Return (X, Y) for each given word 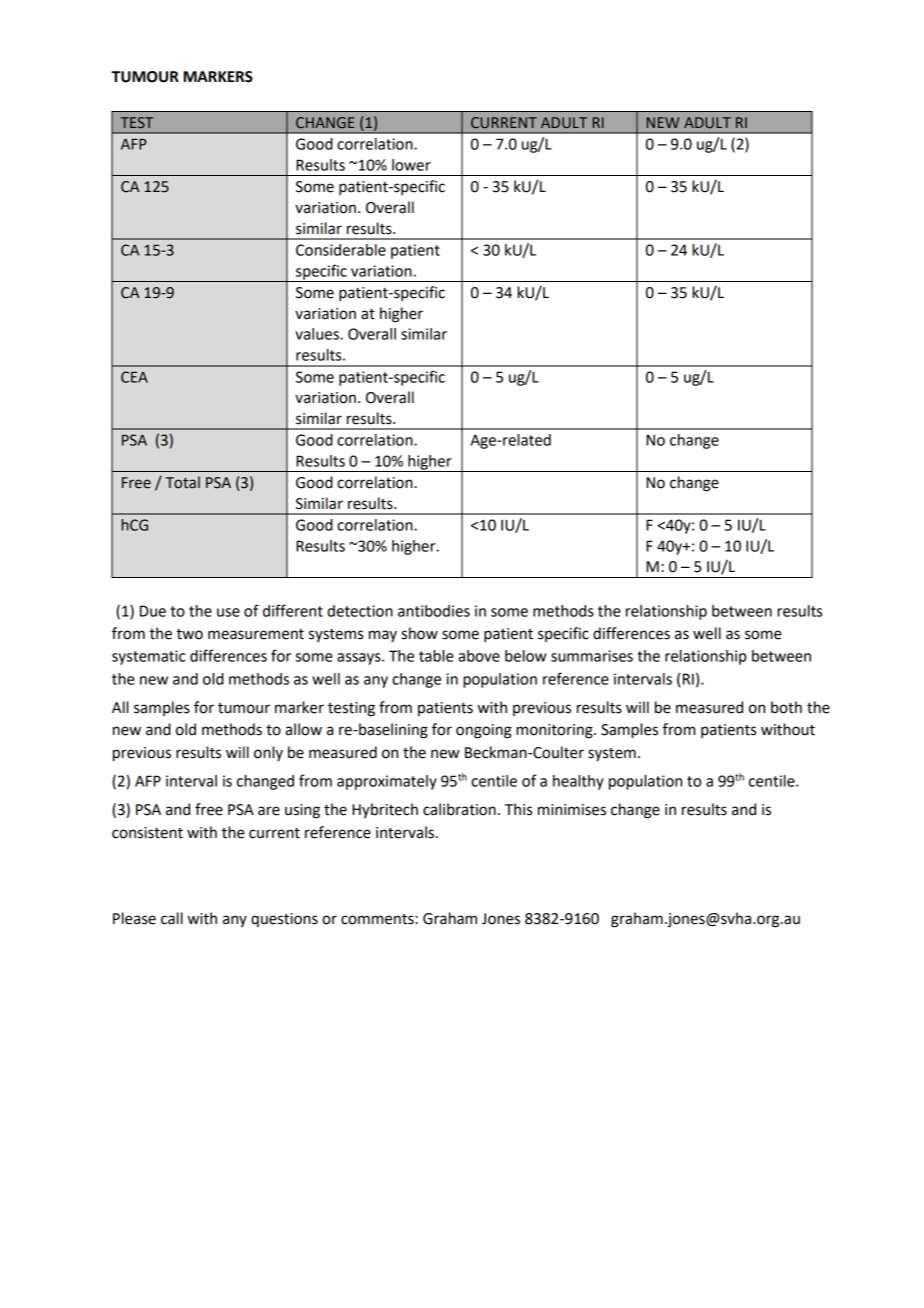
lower (411, 165)
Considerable (341, 250)
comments (378, 919)
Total (183, 482)
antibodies (434, 611)
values (318, 334)
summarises (592, 656)
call (172, 918)
